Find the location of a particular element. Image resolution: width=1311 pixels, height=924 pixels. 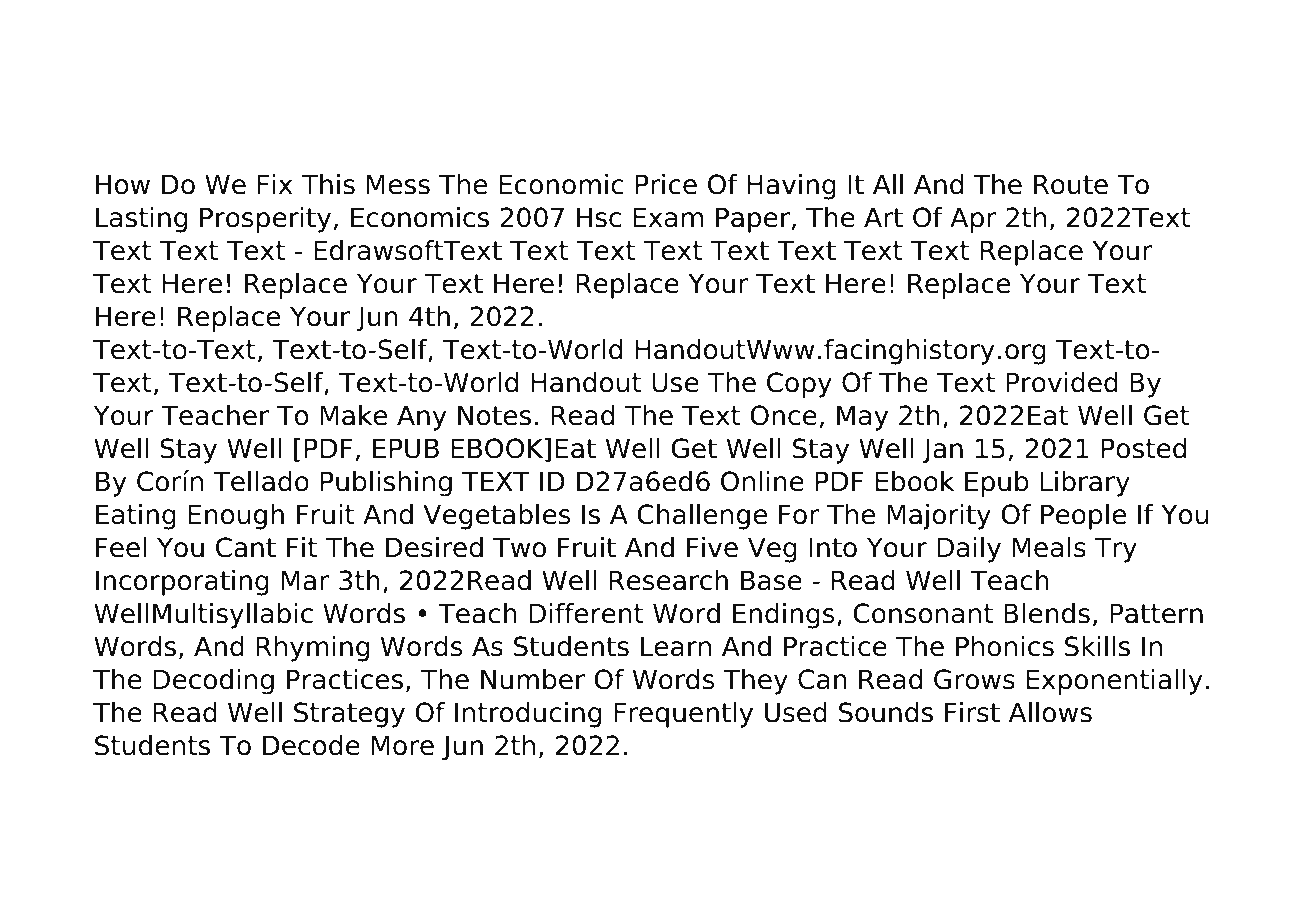

Frequently is located at coordinates (683, 715).
